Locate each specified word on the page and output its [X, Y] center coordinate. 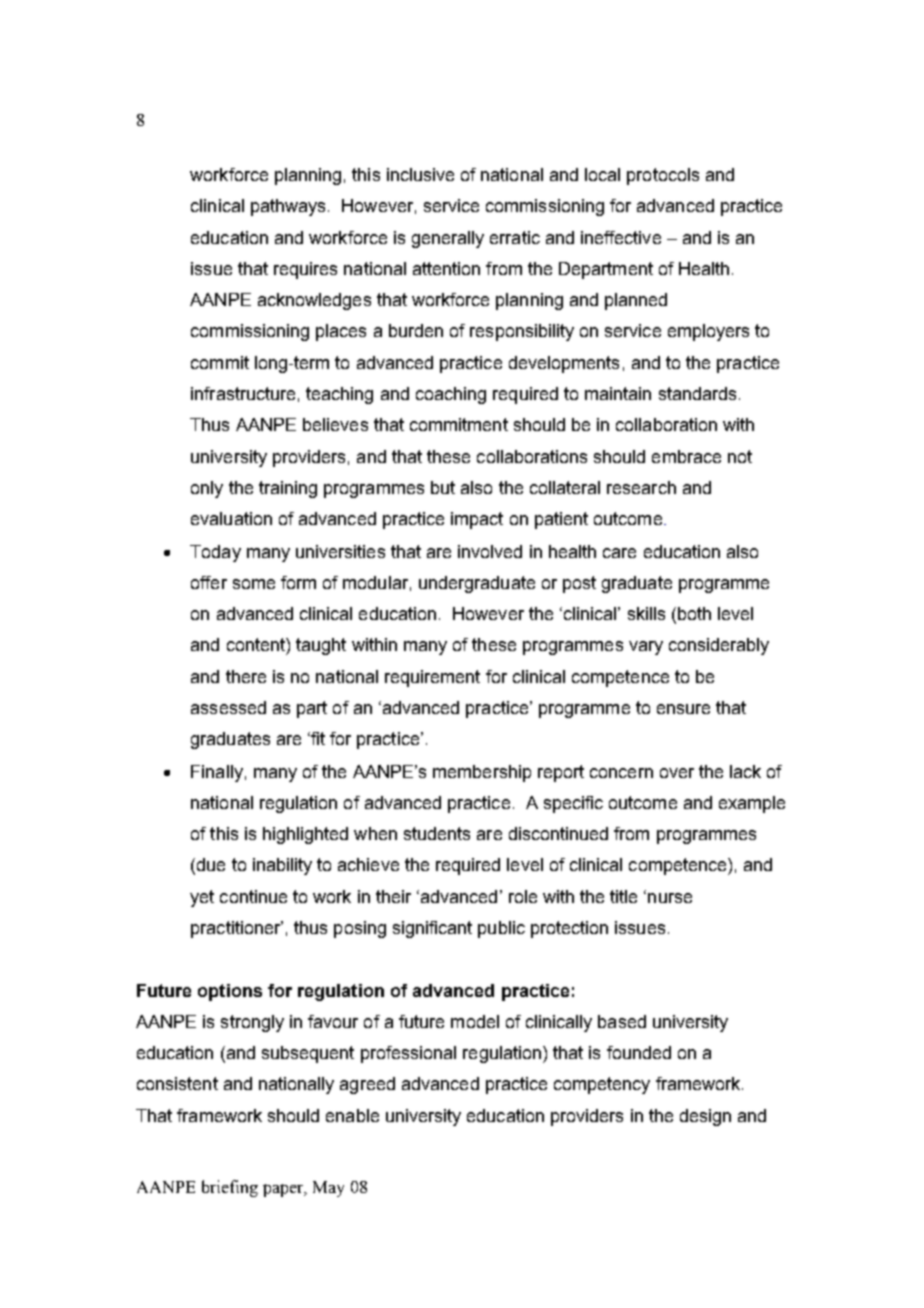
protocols [663, 176]
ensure [683, 709]
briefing [230, 1188]
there [246, 676]
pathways [288, 207]
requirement [432, 678]
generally [448, 239]
